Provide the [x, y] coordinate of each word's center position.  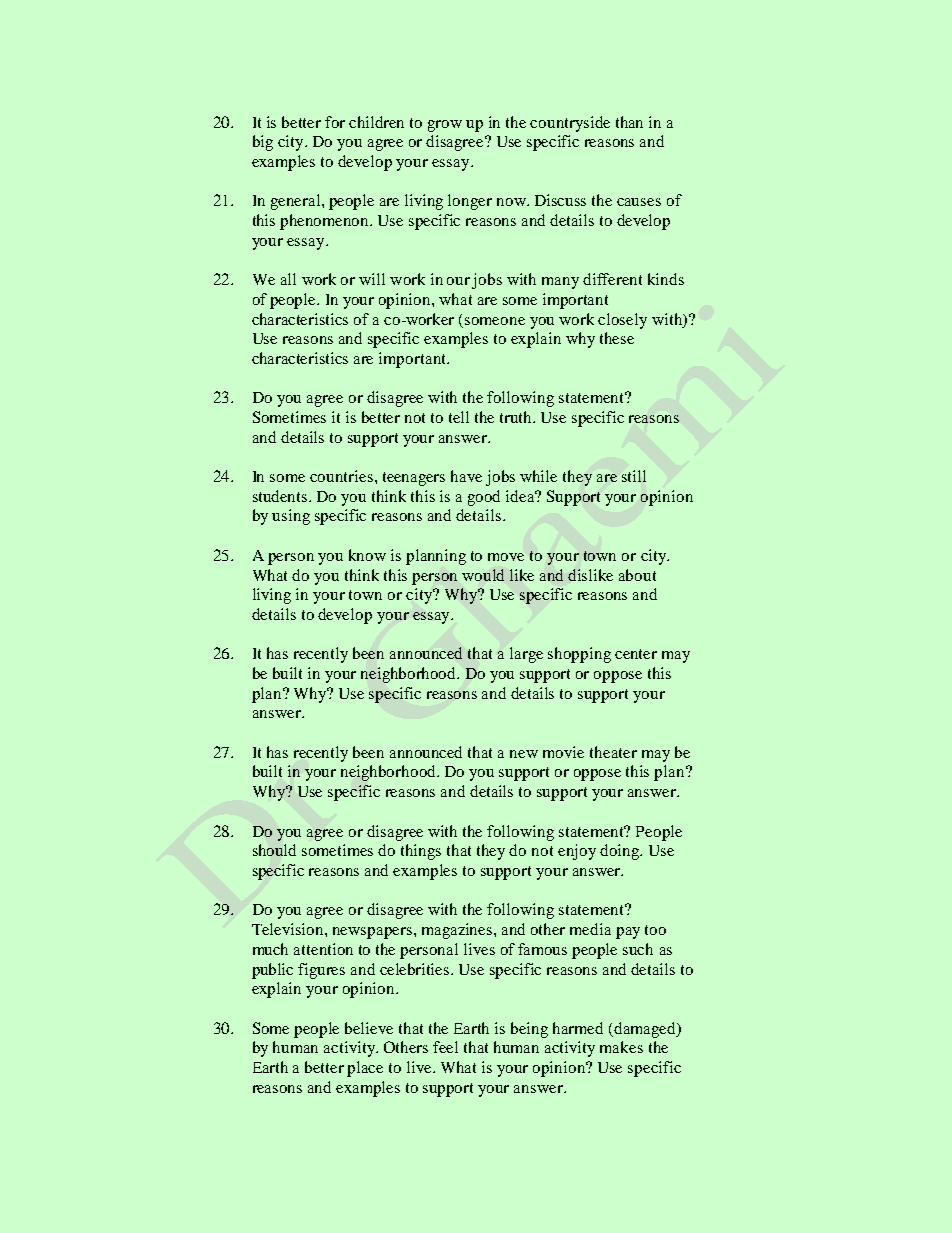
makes [621, 1047]
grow [445, 126]
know [367, 555]
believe [369, 1028]
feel [445, 1047]
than [629, 122]
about [637, 575]
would [483, 575]
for [335, 122]
